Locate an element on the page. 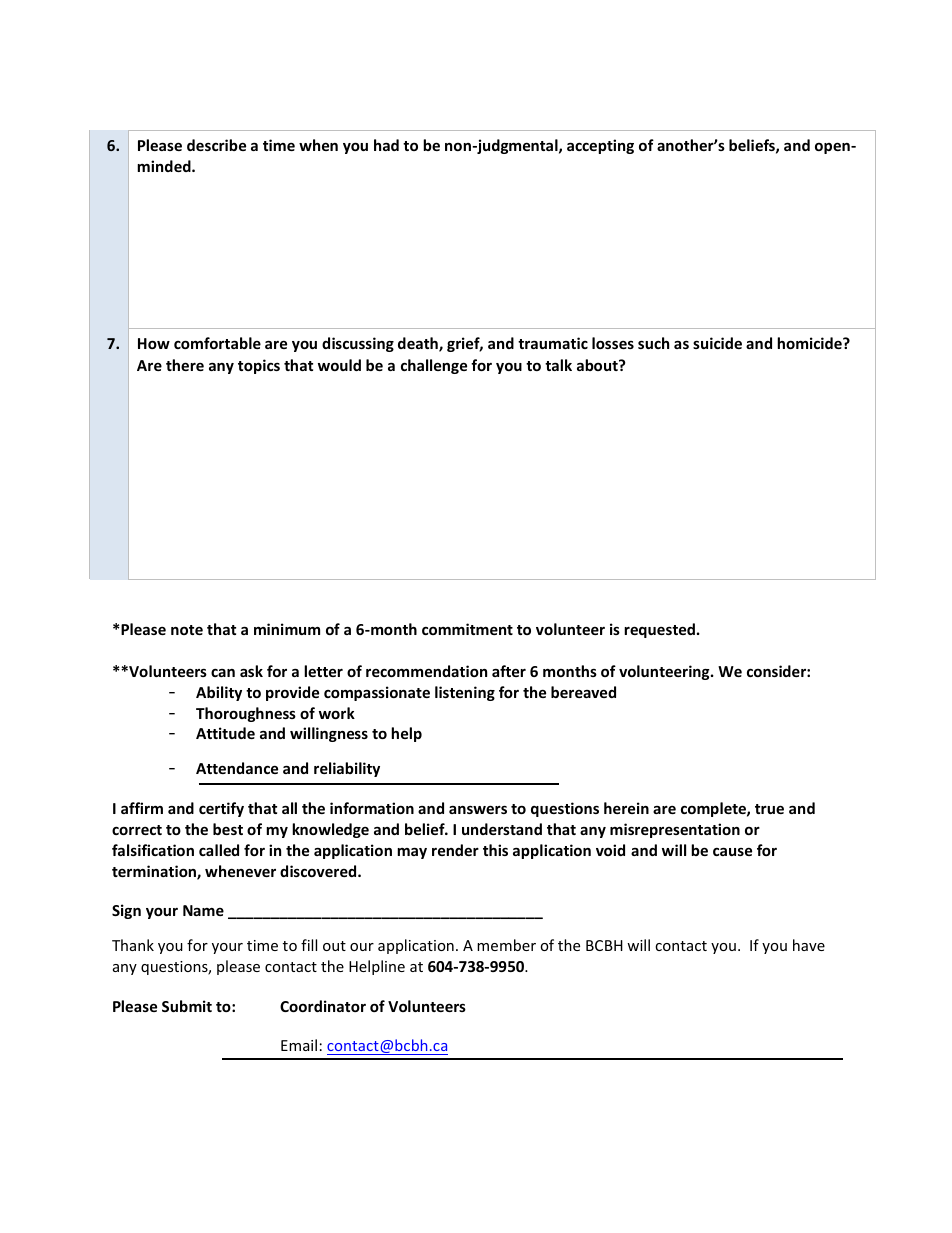  describe is located at coordinates (216, 145).
